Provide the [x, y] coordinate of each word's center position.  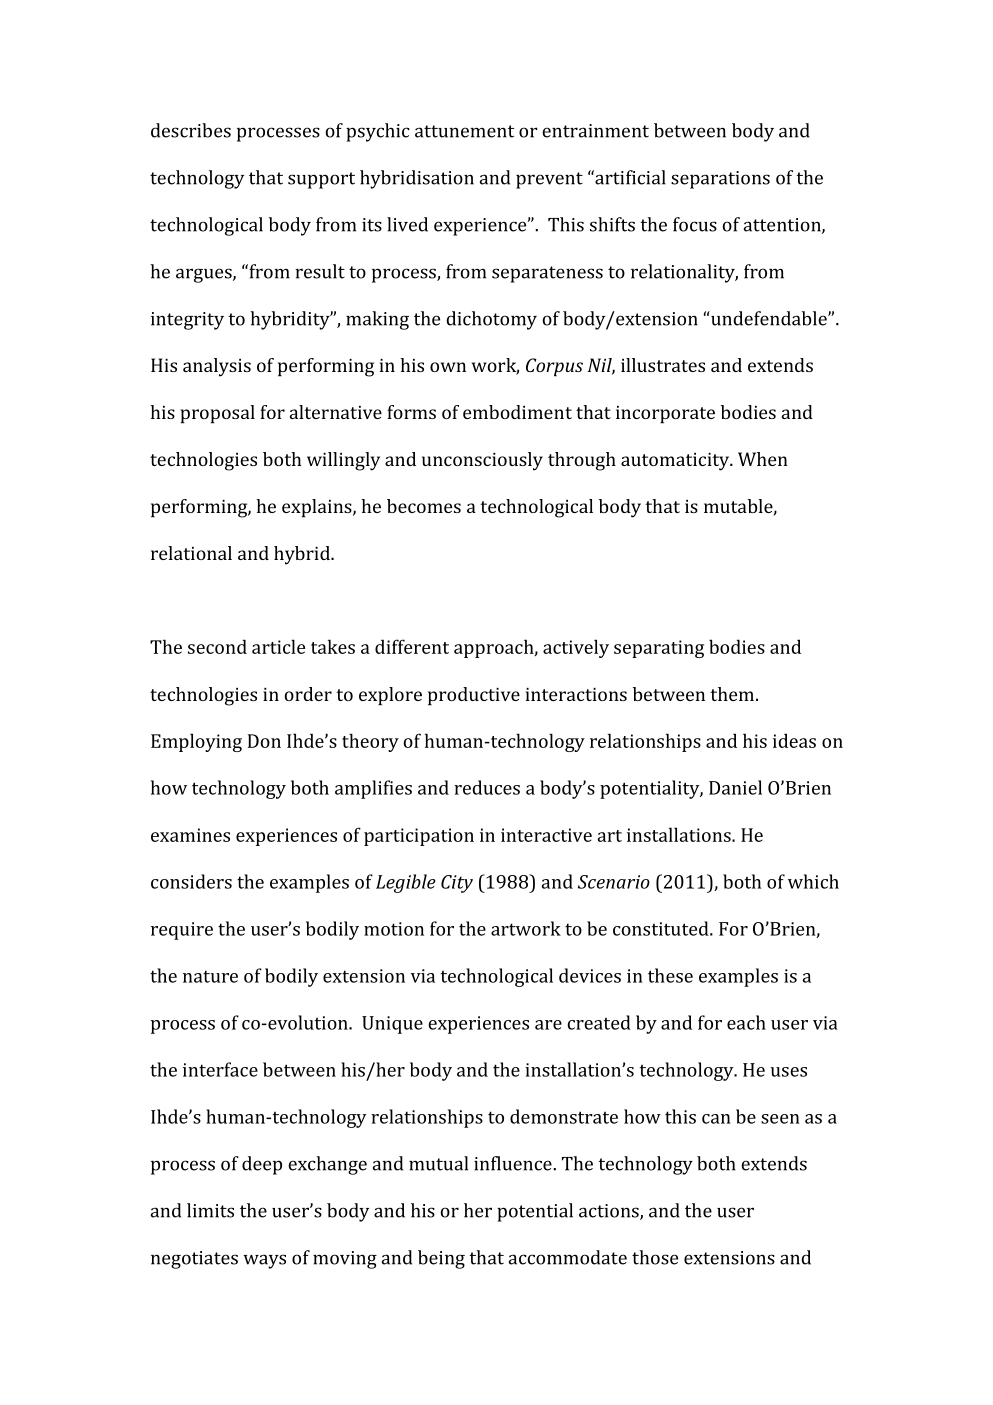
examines [190, 835]
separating [659, 649]
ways [264, 1261]
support [321, 180]
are [548, 1025]
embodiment [517, 412]
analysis [217, 367]
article [278, 646]
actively [576, 648]
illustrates [663, 365]
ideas [794, 740]
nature [210, 976]
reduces [487, 787]
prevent [549, 180]
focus [695, 224]
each [746, 1022]
